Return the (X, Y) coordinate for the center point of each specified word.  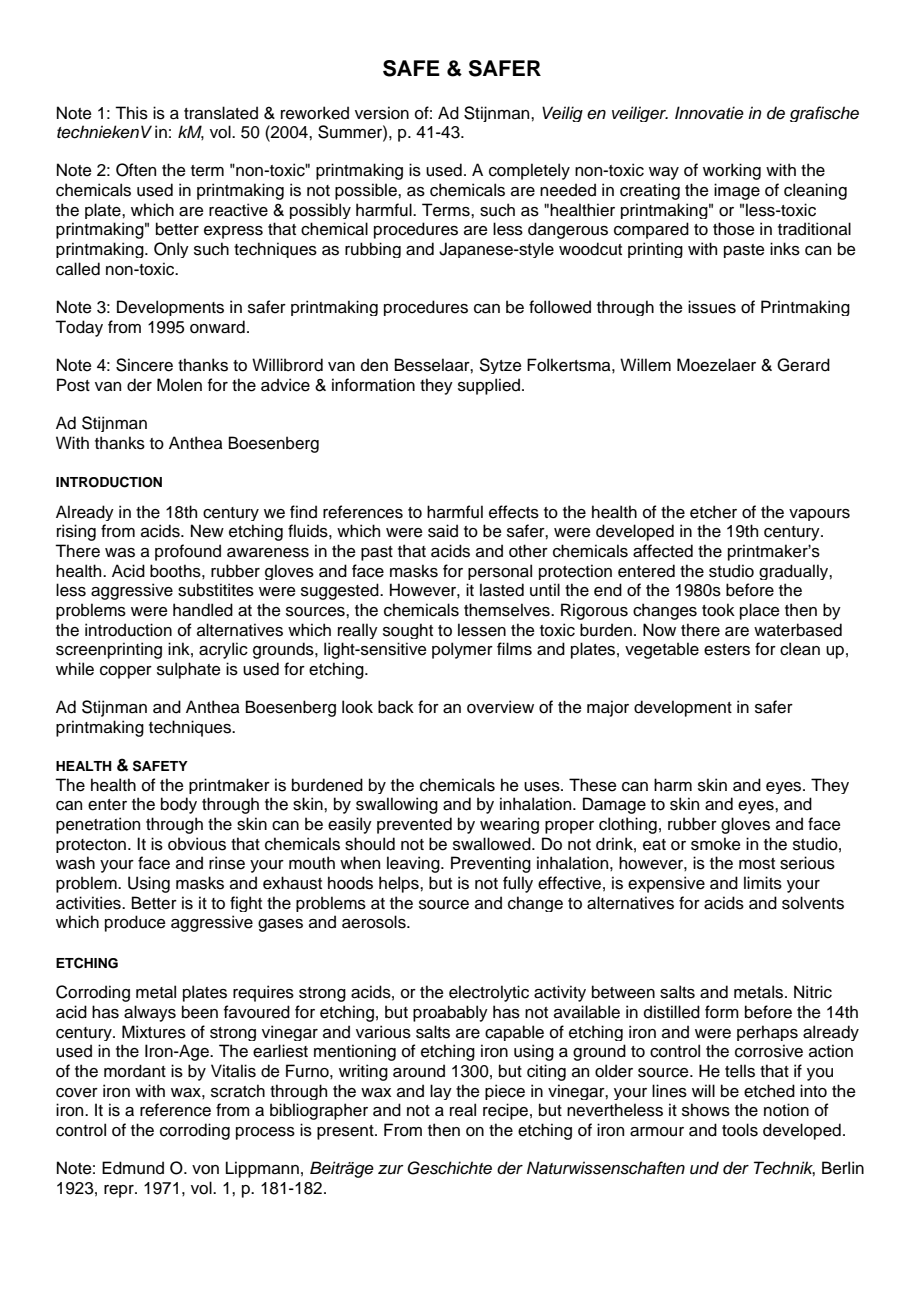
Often (136, 170)
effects (514, 512)
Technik (784, 1169)
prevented (414, 825)
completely (529, 171)
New (207, 531)
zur (391, 1170)
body (179, 805)
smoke (716, 844)
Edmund (133, 1168)
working (732, 171)
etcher (713, 512)
